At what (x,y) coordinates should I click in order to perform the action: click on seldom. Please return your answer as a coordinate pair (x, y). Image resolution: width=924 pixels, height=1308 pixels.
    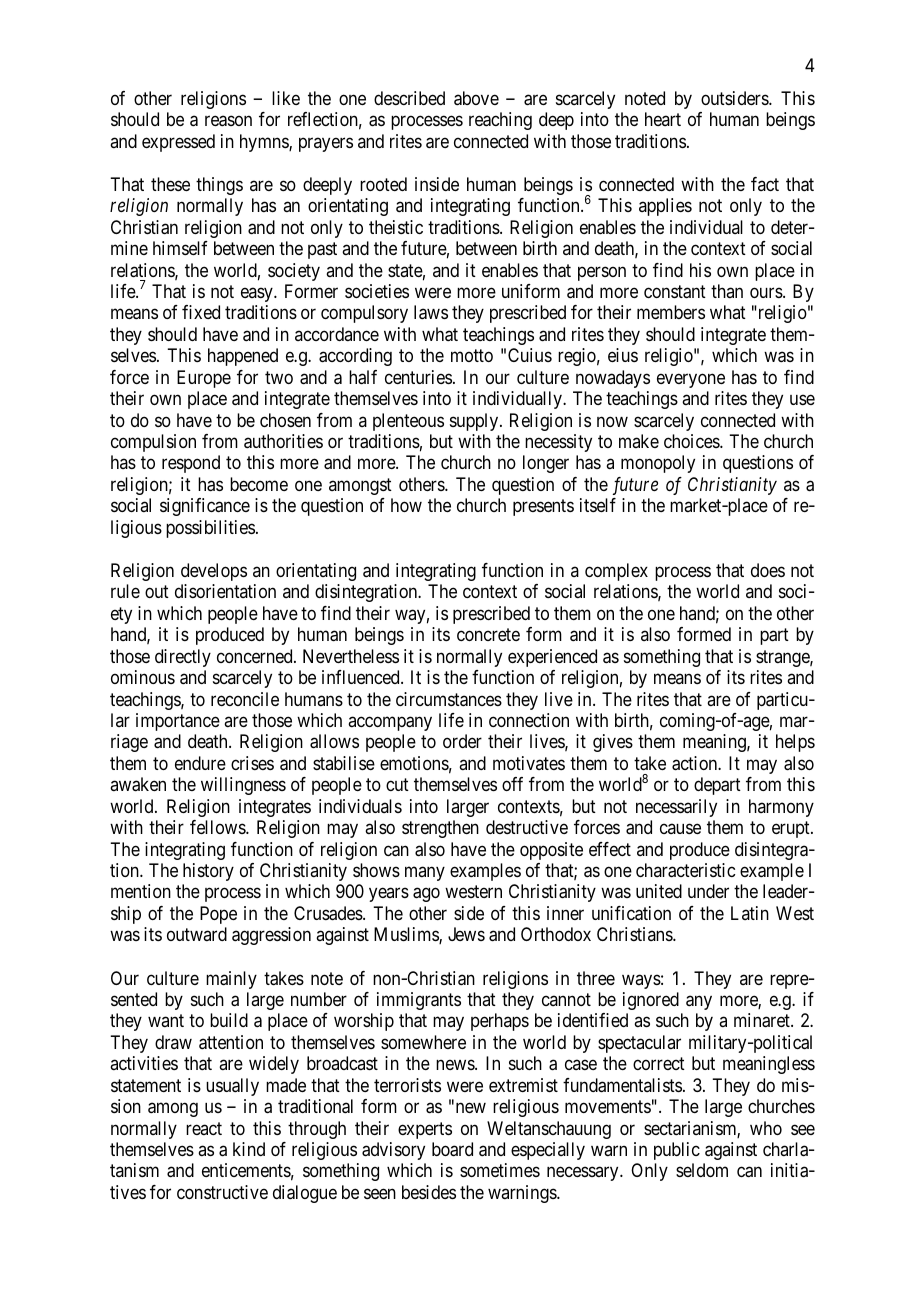
    Looking at the image, I should click on (702, 1170).
